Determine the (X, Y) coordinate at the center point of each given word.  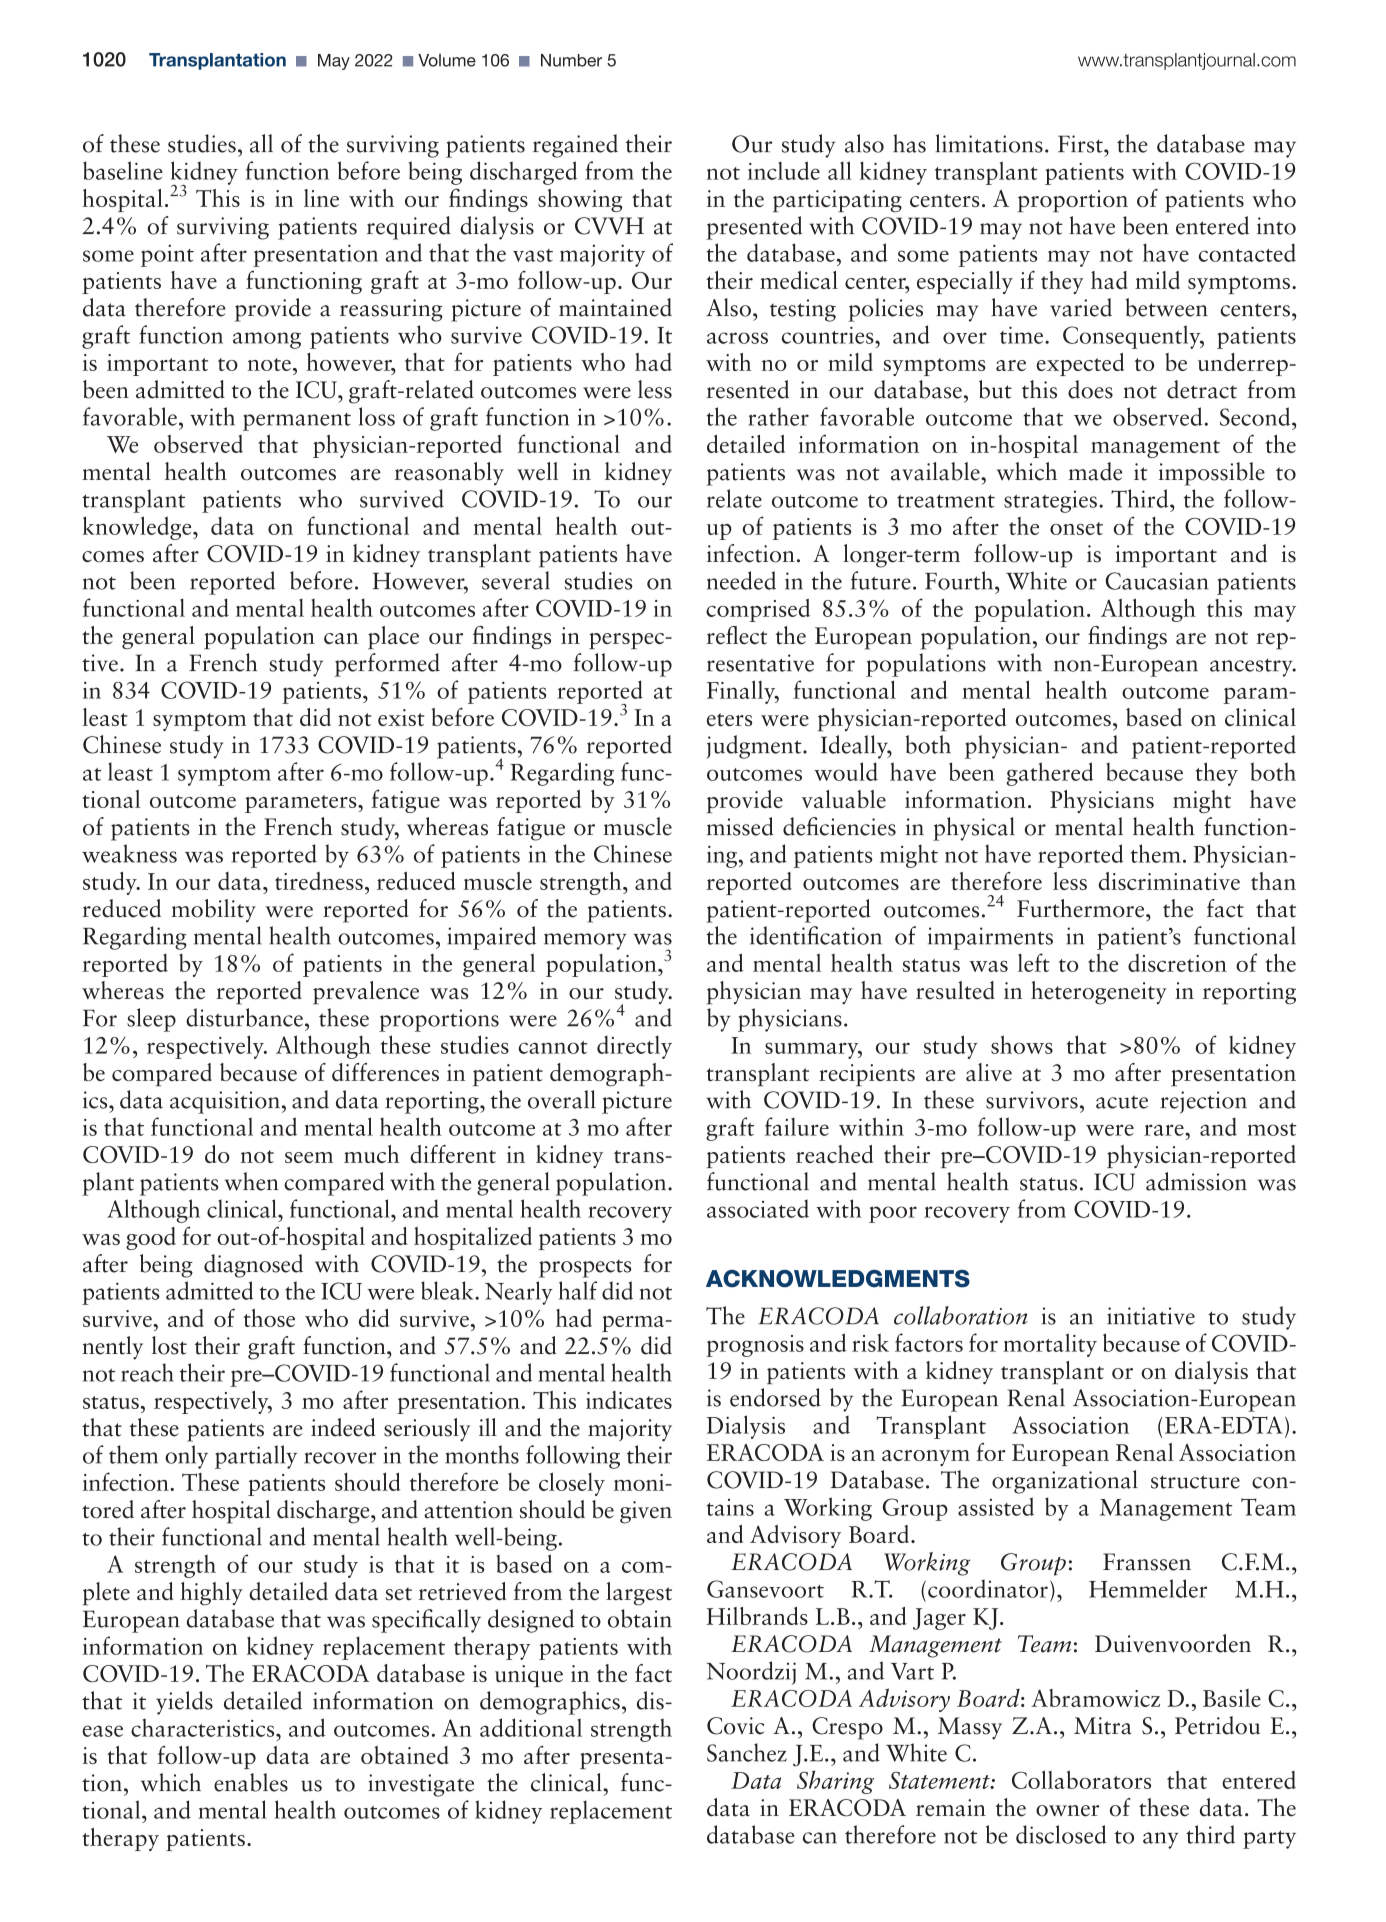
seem (309, 1157)
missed (740, 826)
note (269, 364)
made (1095, 471)
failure (797, 1126)
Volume (447, 60)
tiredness (319, 881)
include (784, 170)
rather (778, 416)
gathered (1050, 774)
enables (251, 1782)
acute (1122, 1102)
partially (256, 1457)
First (1081, 144)
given (646, 1512)
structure (1195, 1482)
